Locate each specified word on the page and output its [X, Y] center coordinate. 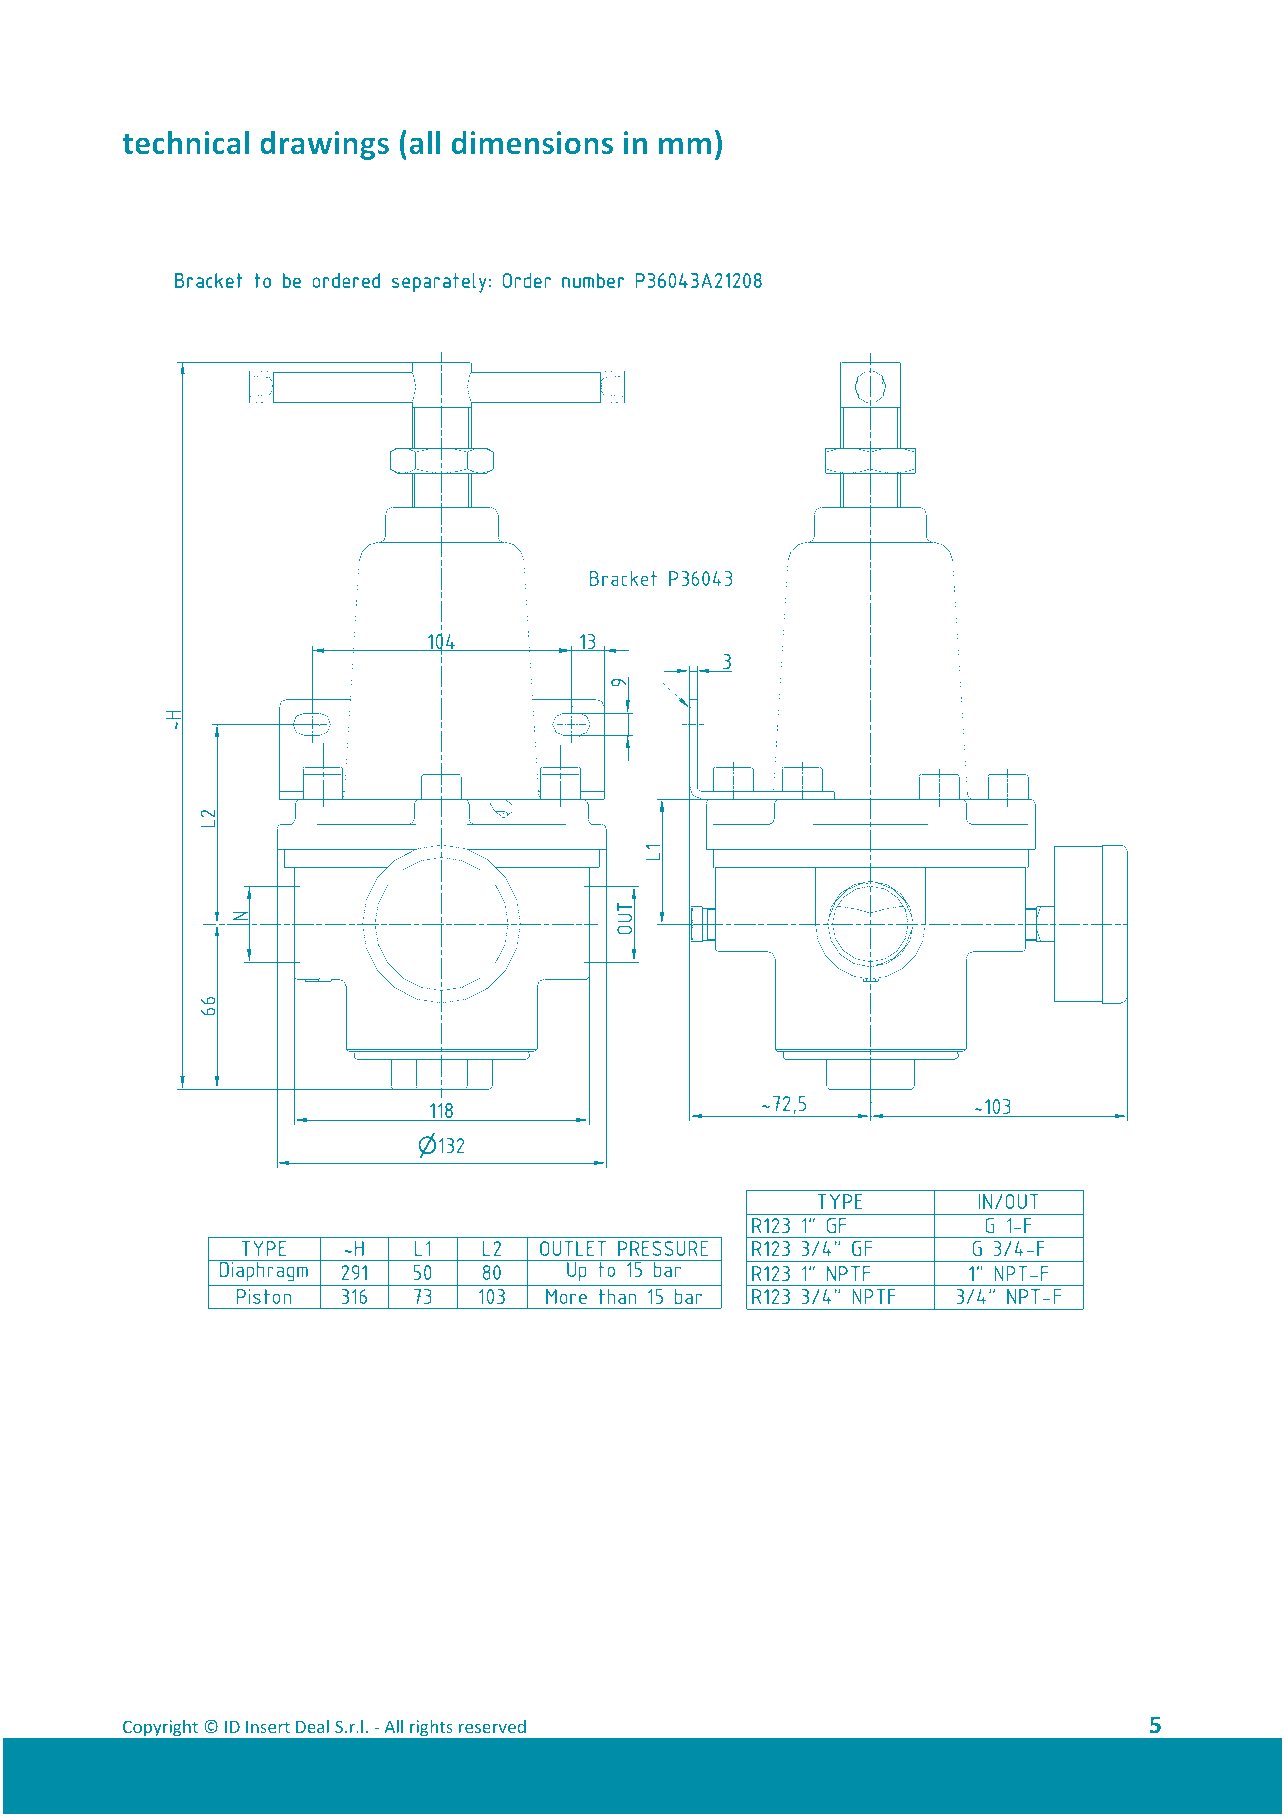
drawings [324, 145]
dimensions [532, 142]
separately [439, 283]
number [593, 280]
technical [185, 142]
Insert [268, 1727]
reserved [492, 1726]
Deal [312, 1726]
